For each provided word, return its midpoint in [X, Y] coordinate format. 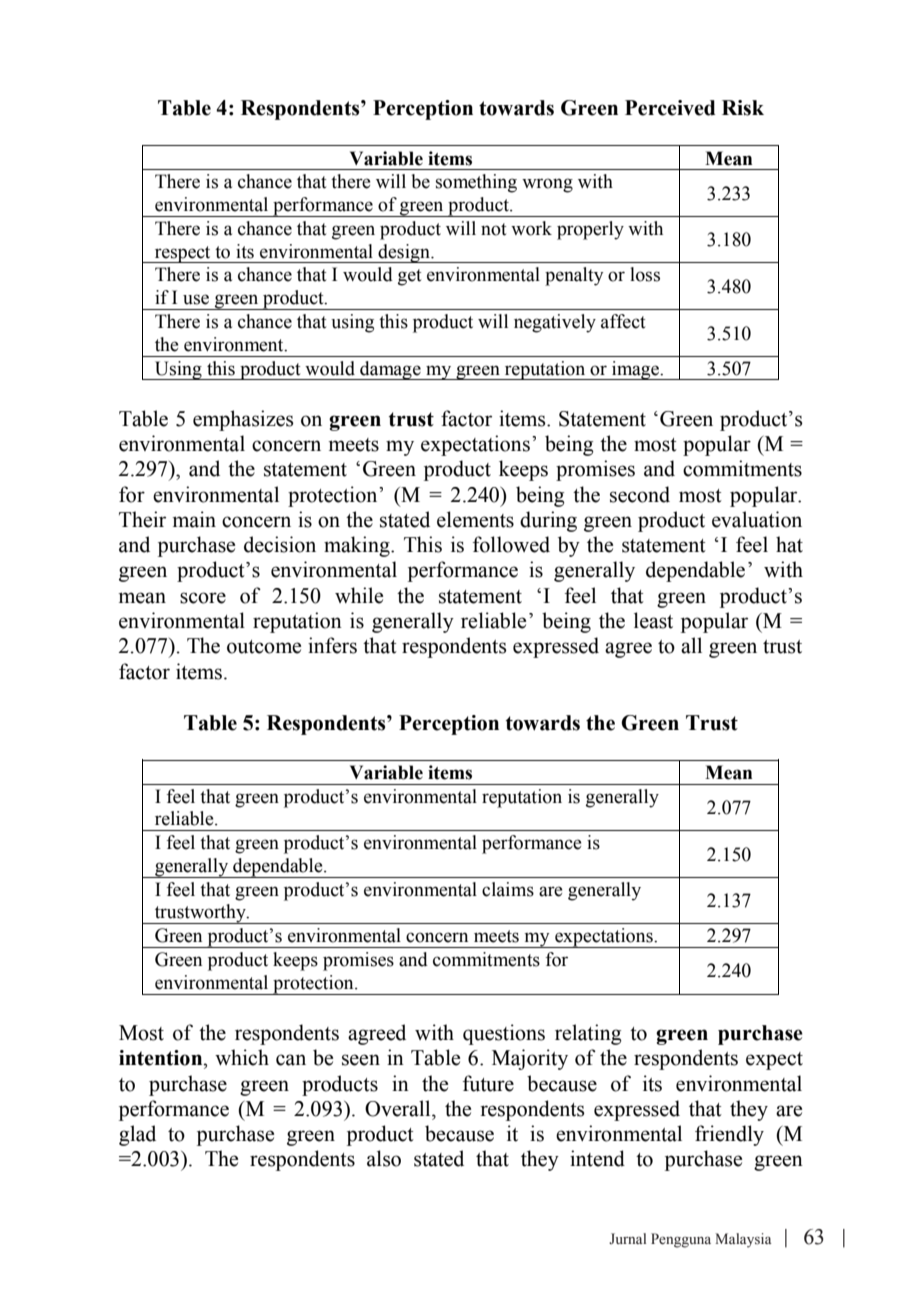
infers [332, 645]
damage [390, 370]
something [476, 183]
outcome [264, 647]
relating [588, 1034]
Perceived [670, 108]
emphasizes [243, 420]
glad [137, 1135]
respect [182, 254]
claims [508, 889]
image [635, 370]
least [653, 620]
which [242, 1057]
